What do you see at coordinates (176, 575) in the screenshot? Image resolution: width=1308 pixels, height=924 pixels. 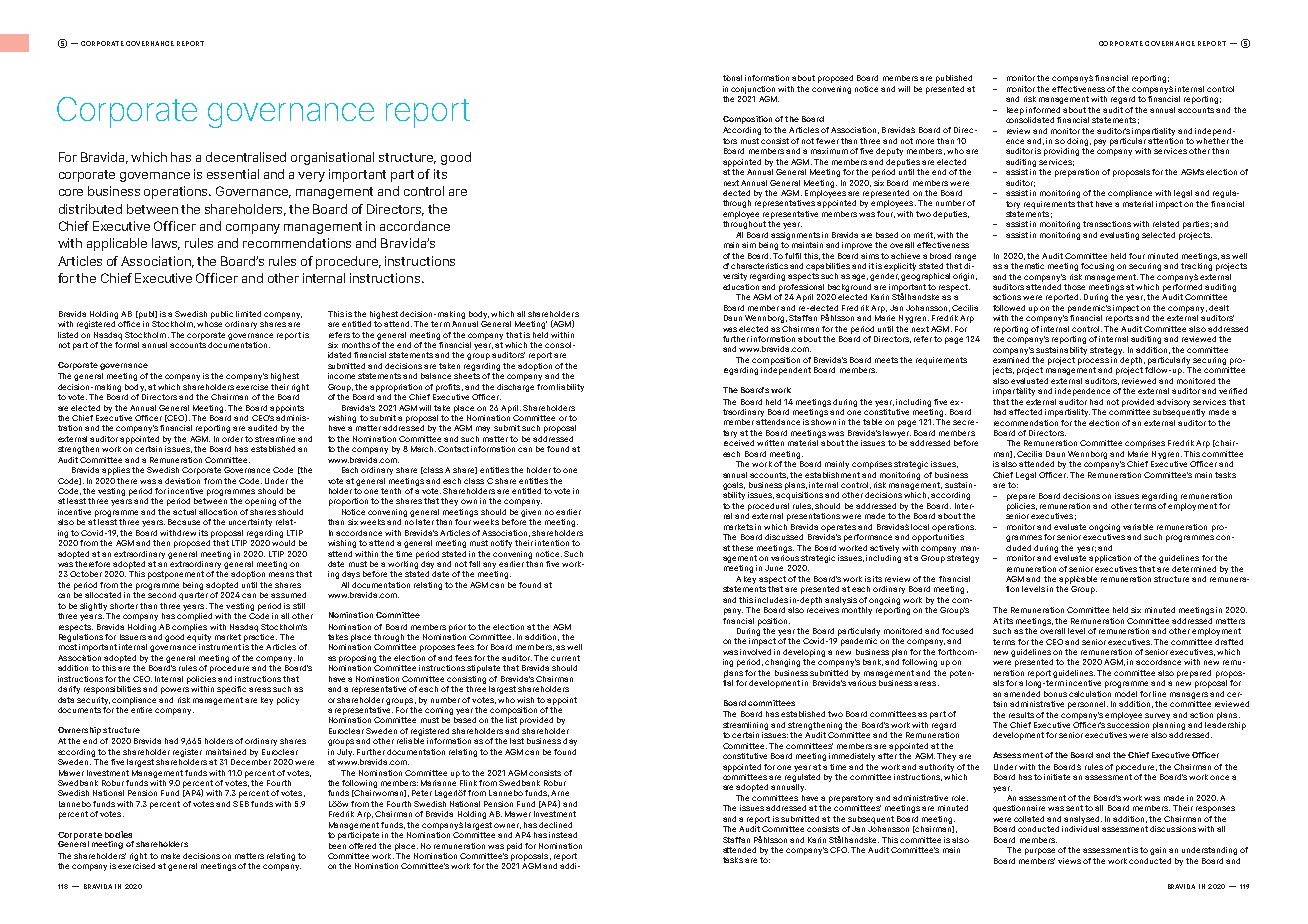 I see `postponement` at bounding box center [176, 575].
